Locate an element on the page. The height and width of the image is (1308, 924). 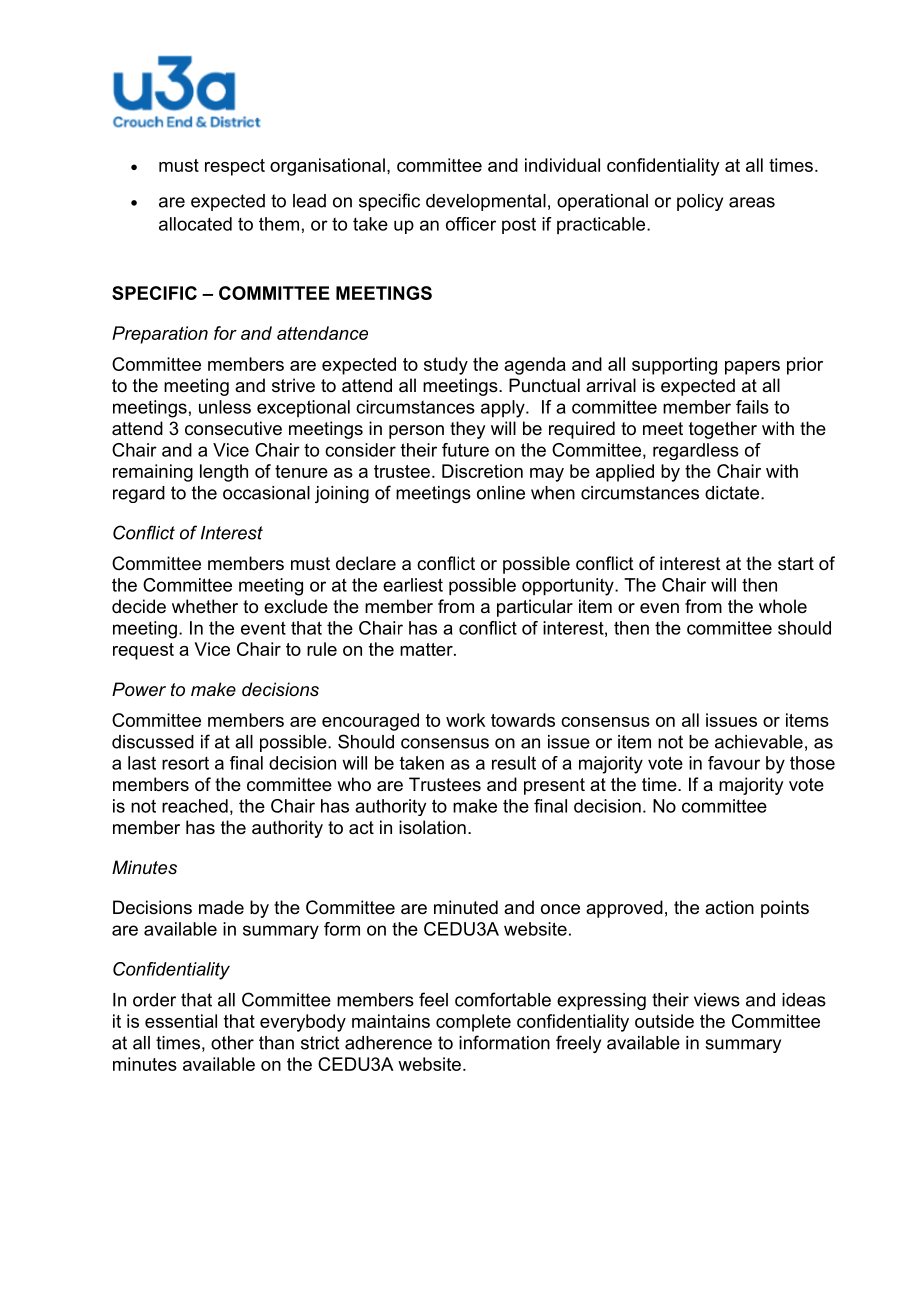
occasional is located at coordinates (266, 493).
